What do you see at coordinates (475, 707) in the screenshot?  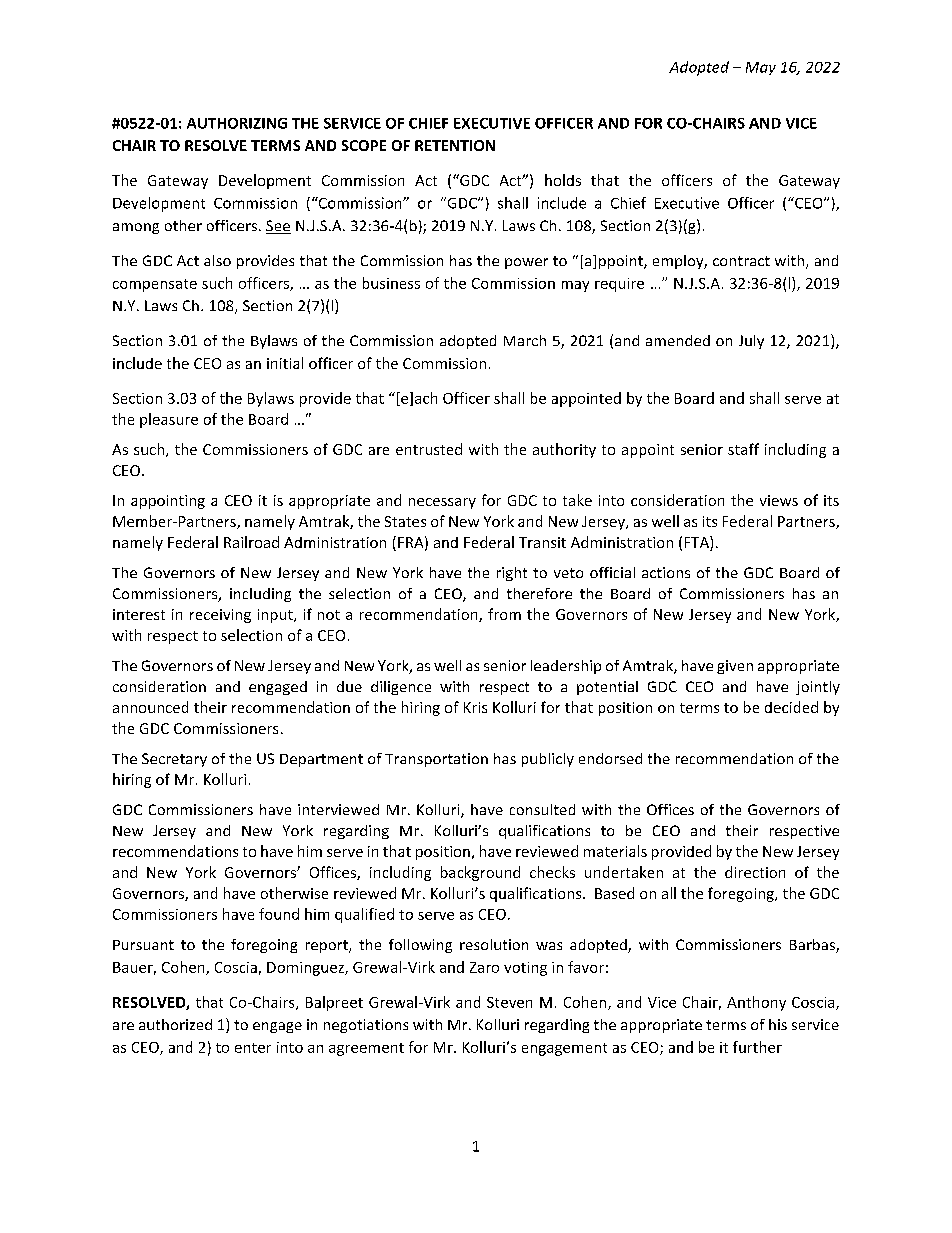 I see `Kris` at bounding box center [475, 707].
